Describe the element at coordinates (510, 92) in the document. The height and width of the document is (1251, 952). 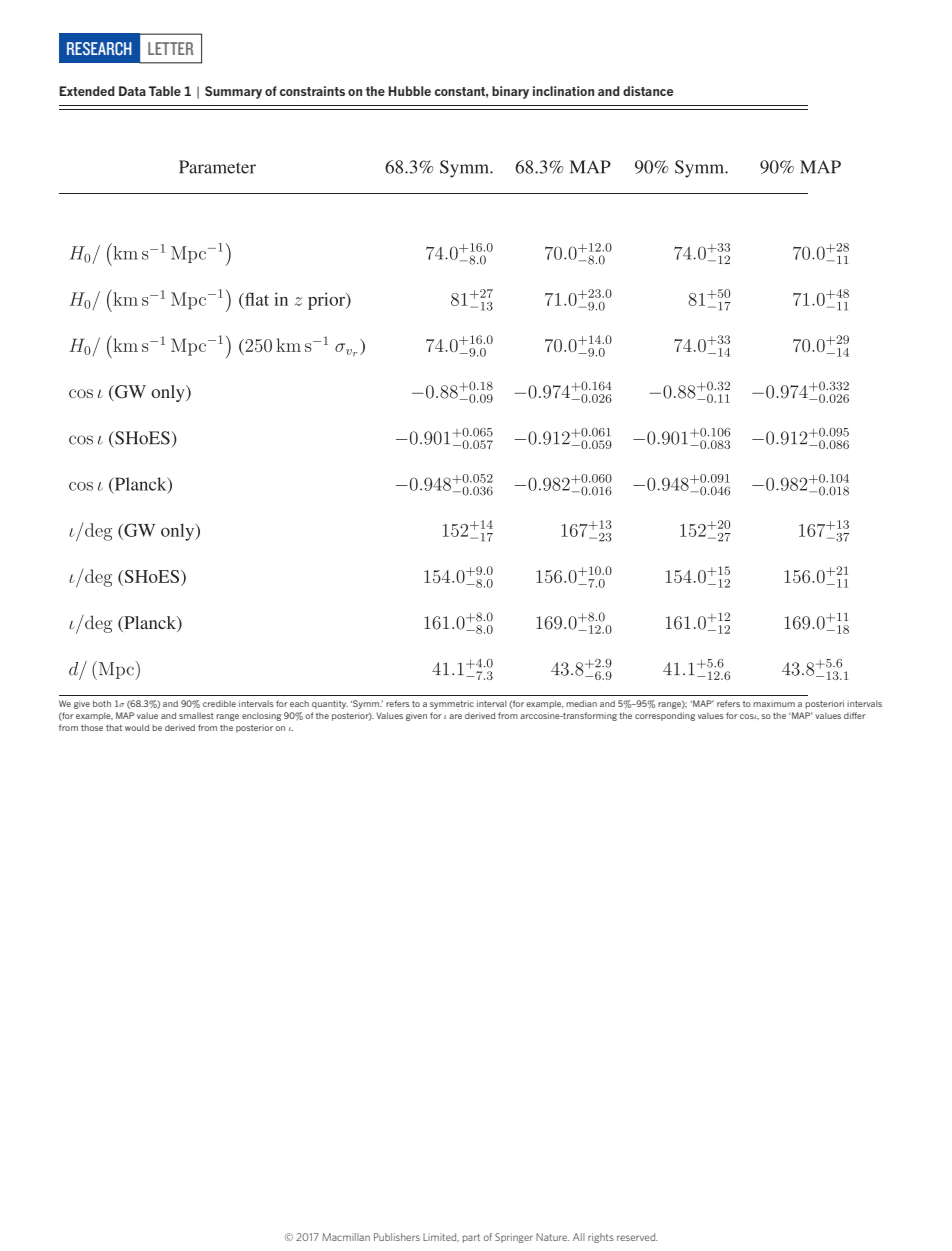
I see `binary` at that location.
